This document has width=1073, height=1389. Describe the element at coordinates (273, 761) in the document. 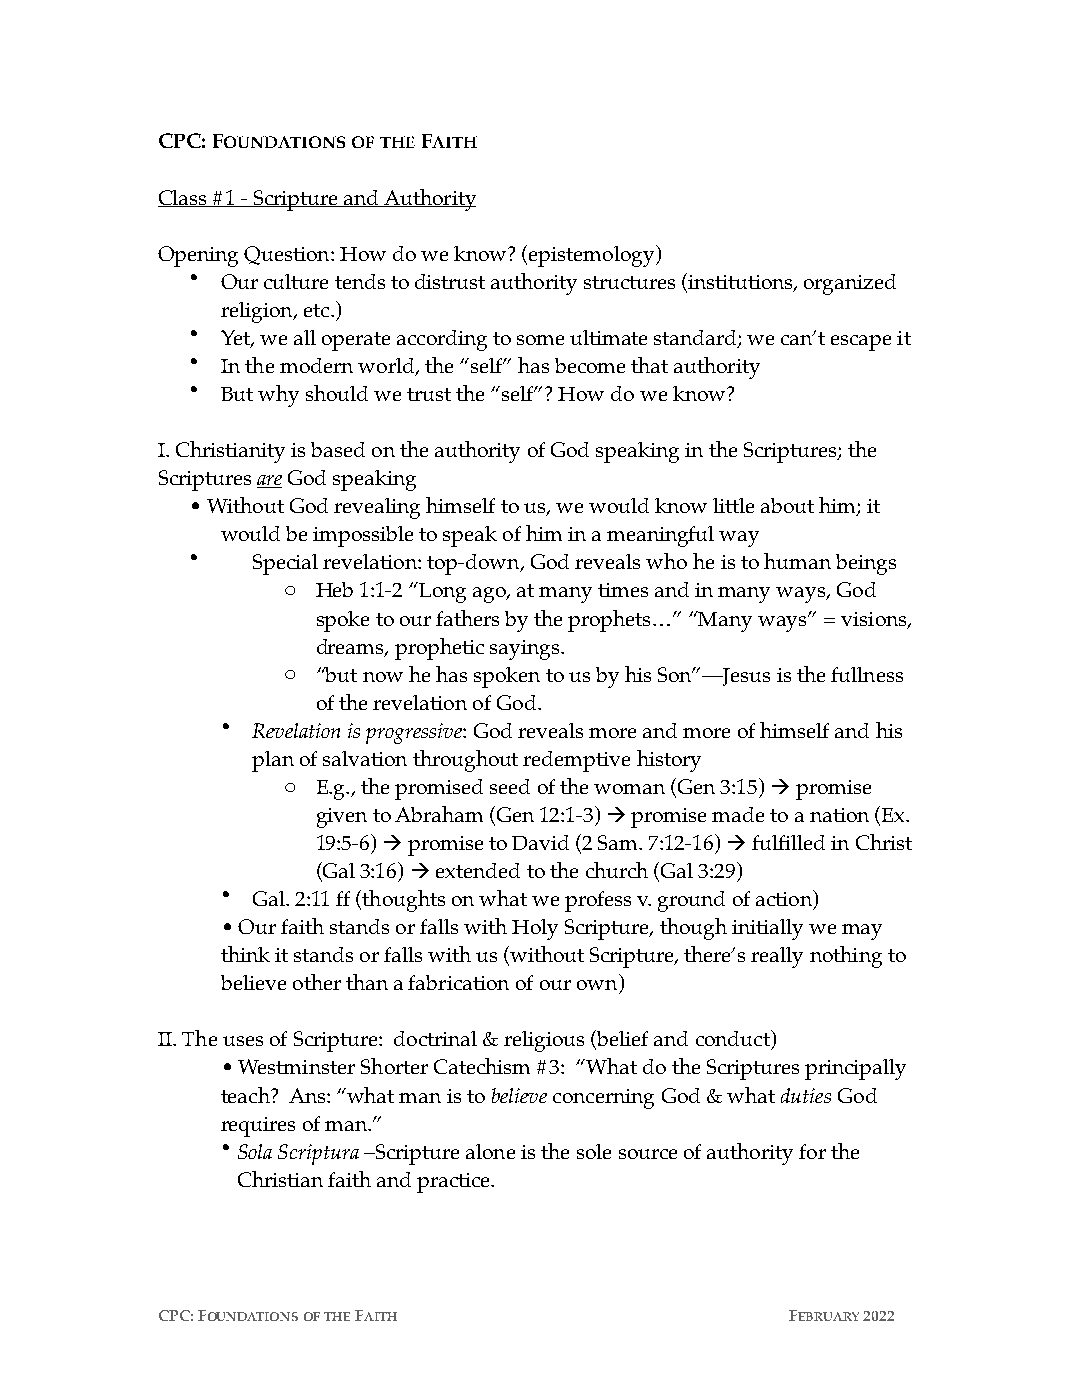

I see `plan` at that location.
